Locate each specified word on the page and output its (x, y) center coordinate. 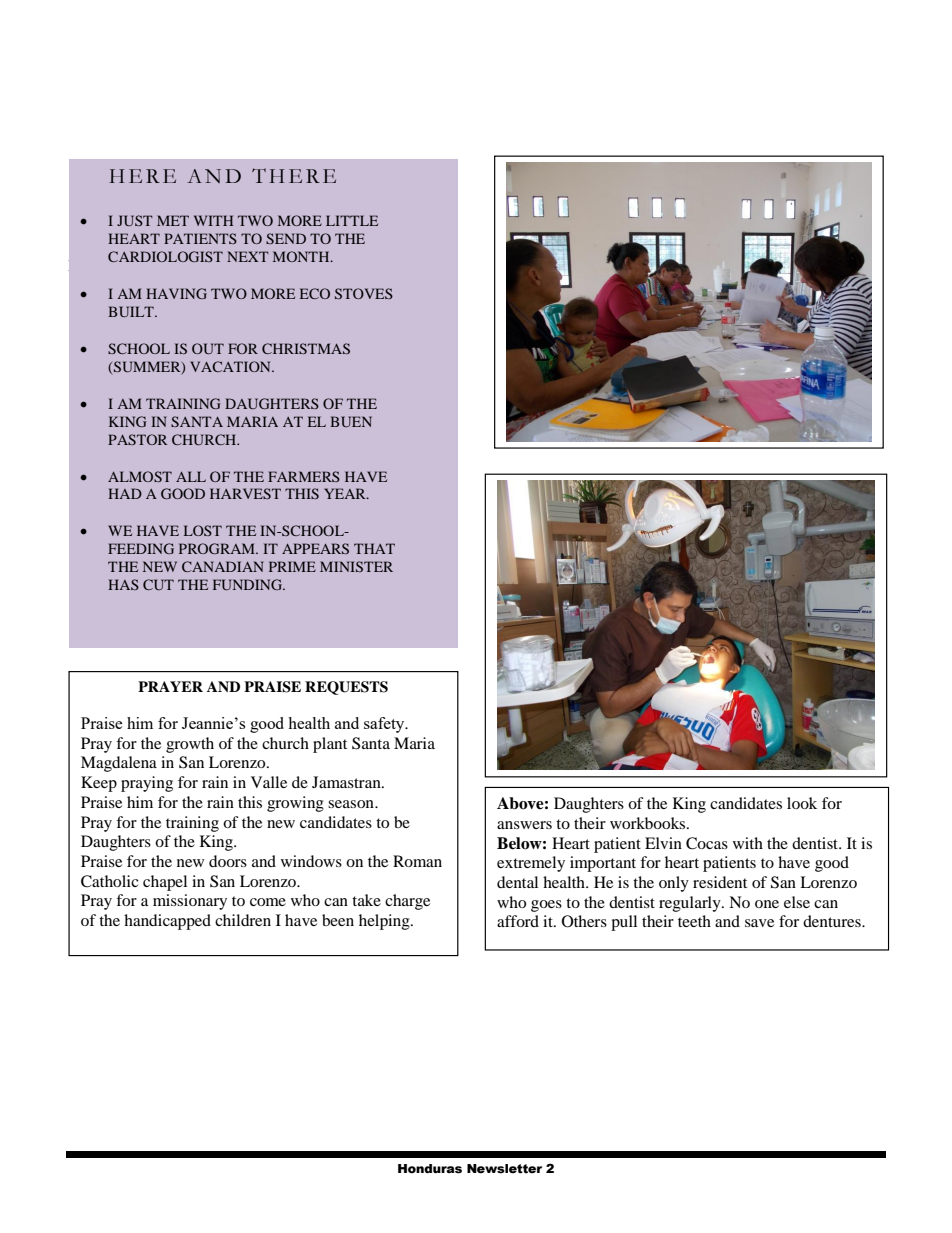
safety (385, 725)
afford (518, 921)
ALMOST (140, 476)
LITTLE (352, 220)
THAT (374, 548)
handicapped (167, 922)
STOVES (364, 293)
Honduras (430, 1169)
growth (190, 745)
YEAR (346, 493)
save (759, 923)
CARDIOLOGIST (165, 256)
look (802, 803)
